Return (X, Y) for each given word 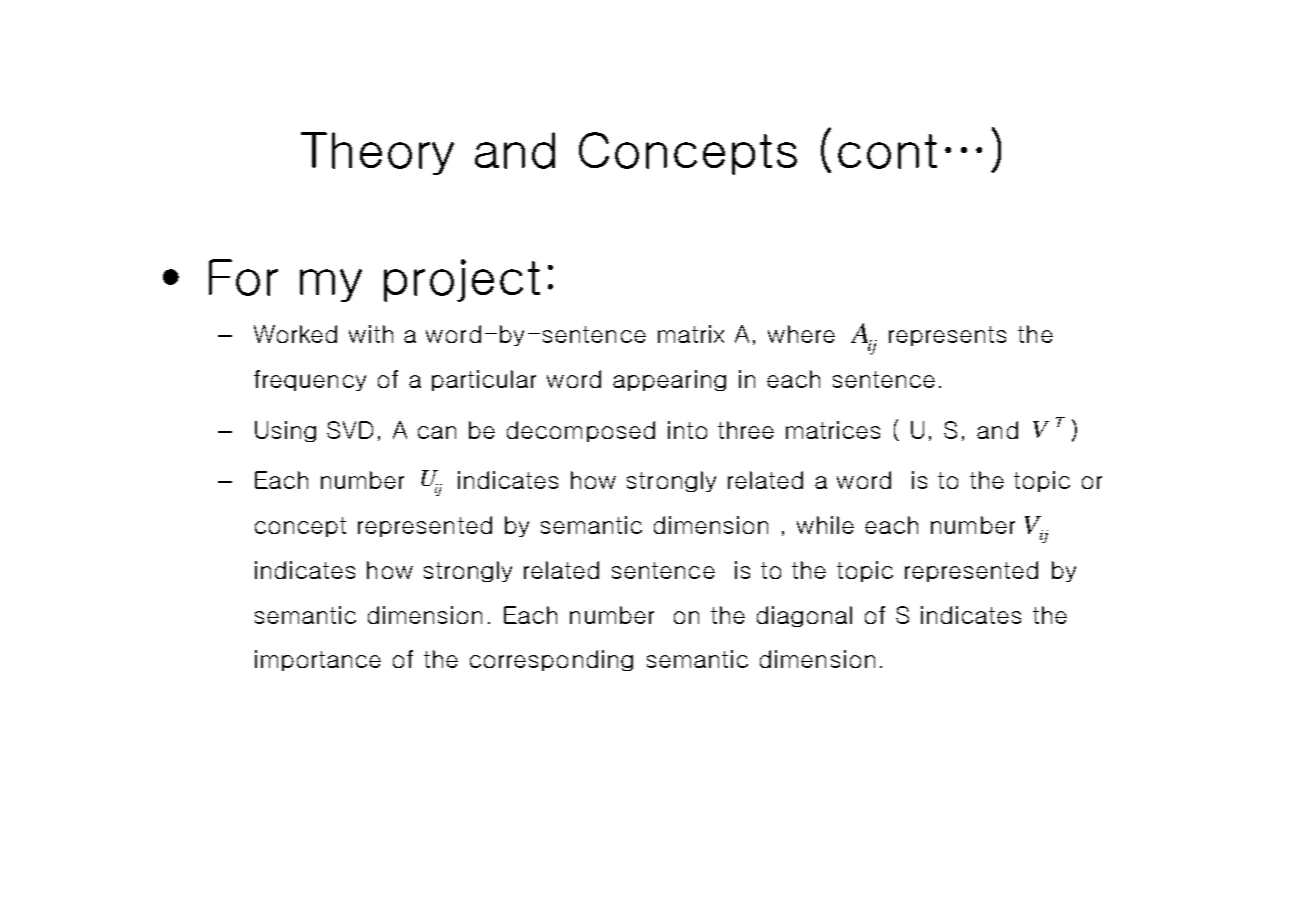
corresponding (551, 660)
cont (887, 151)
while (825, 525)
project (462, 280)
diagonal (804, 616)
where (801, 334)
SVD (350, 430)
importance (318, 660)
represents (947, 336)
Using (285, 431)
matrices (833, 430)
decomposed (581, 431)
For (243, 277)
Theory (377, 153)
